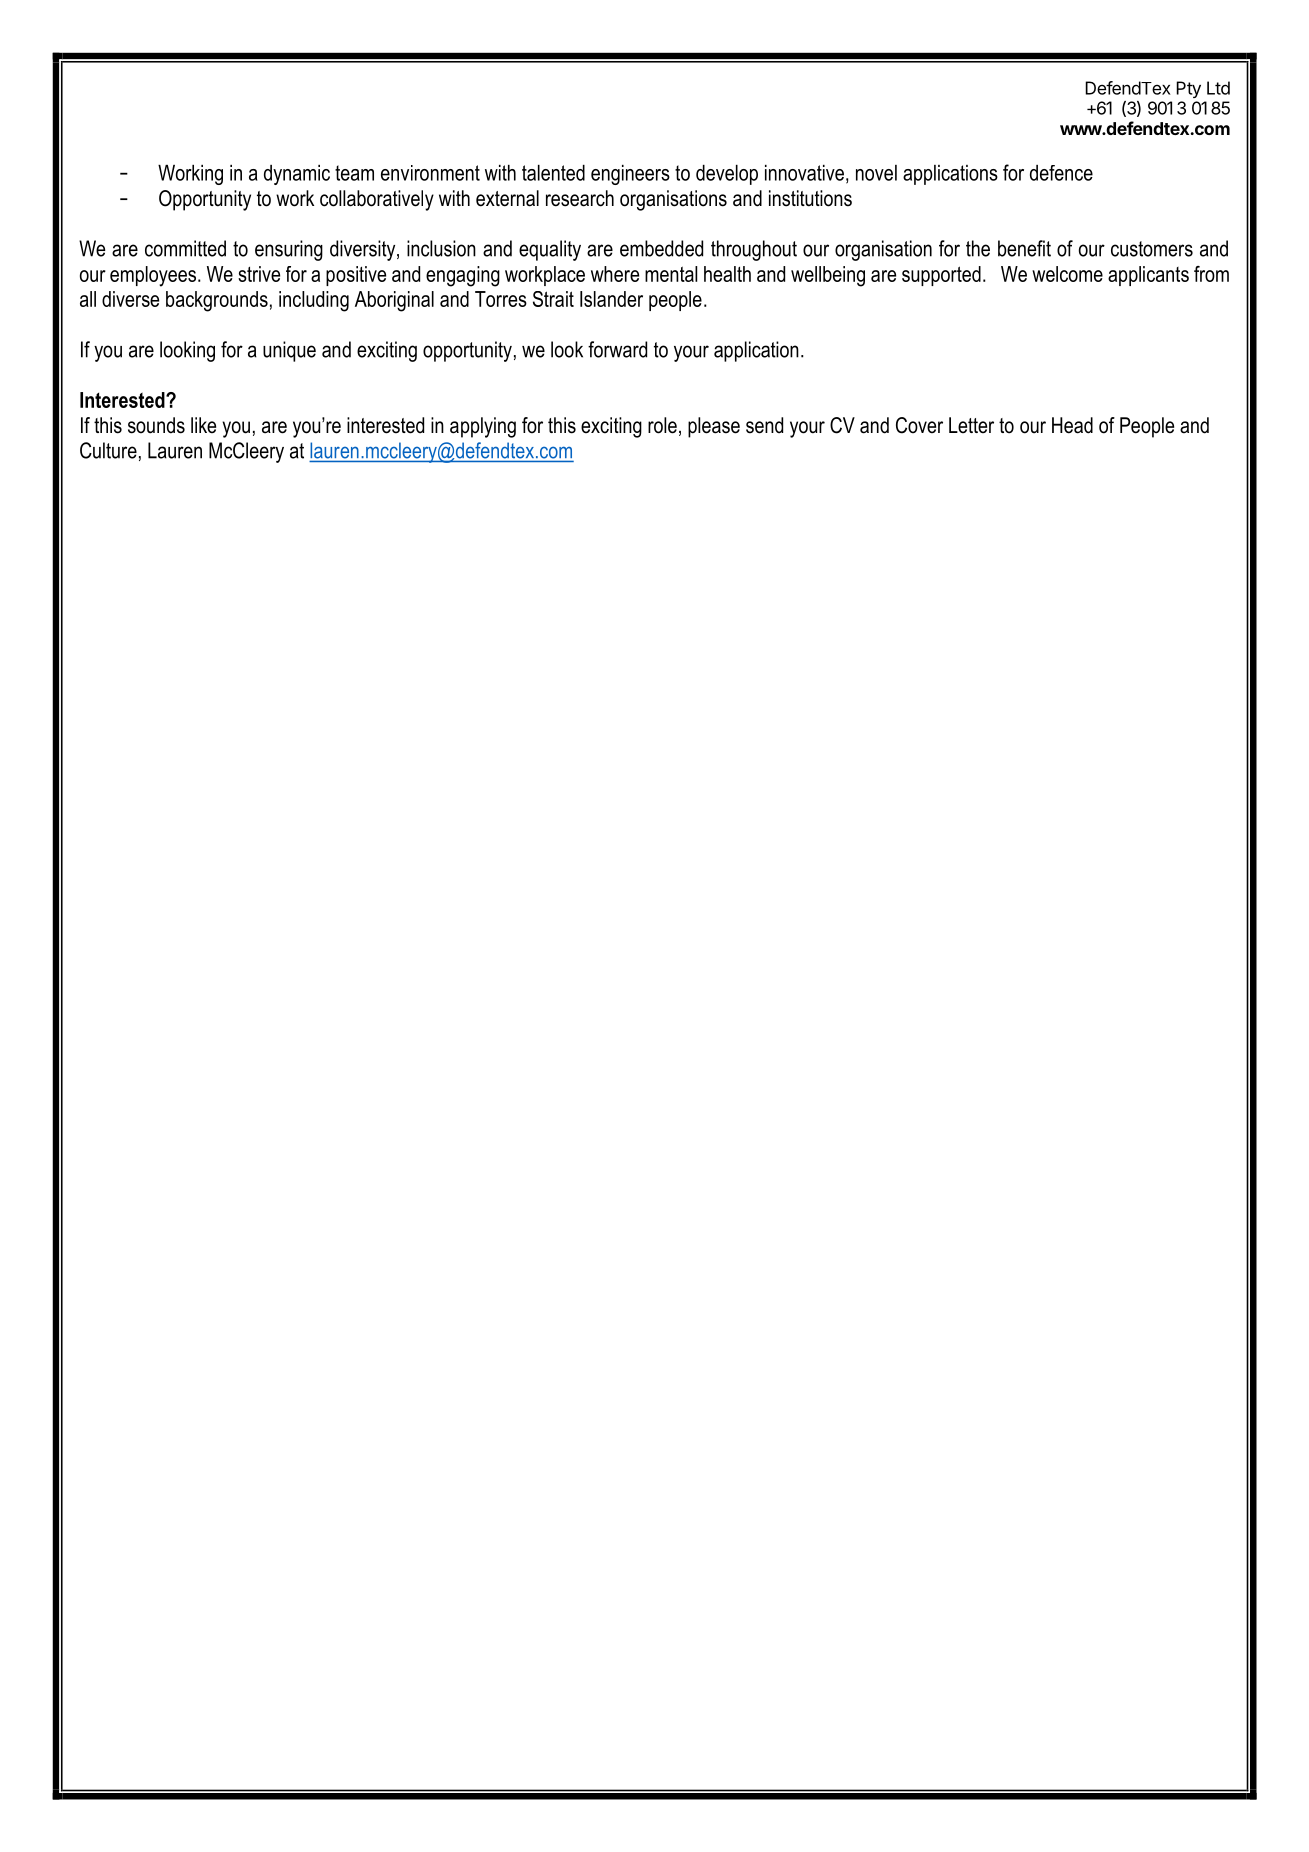 The height and width of the page is (1852, 1309). I want to click on Pty, so click(1188, 89).
